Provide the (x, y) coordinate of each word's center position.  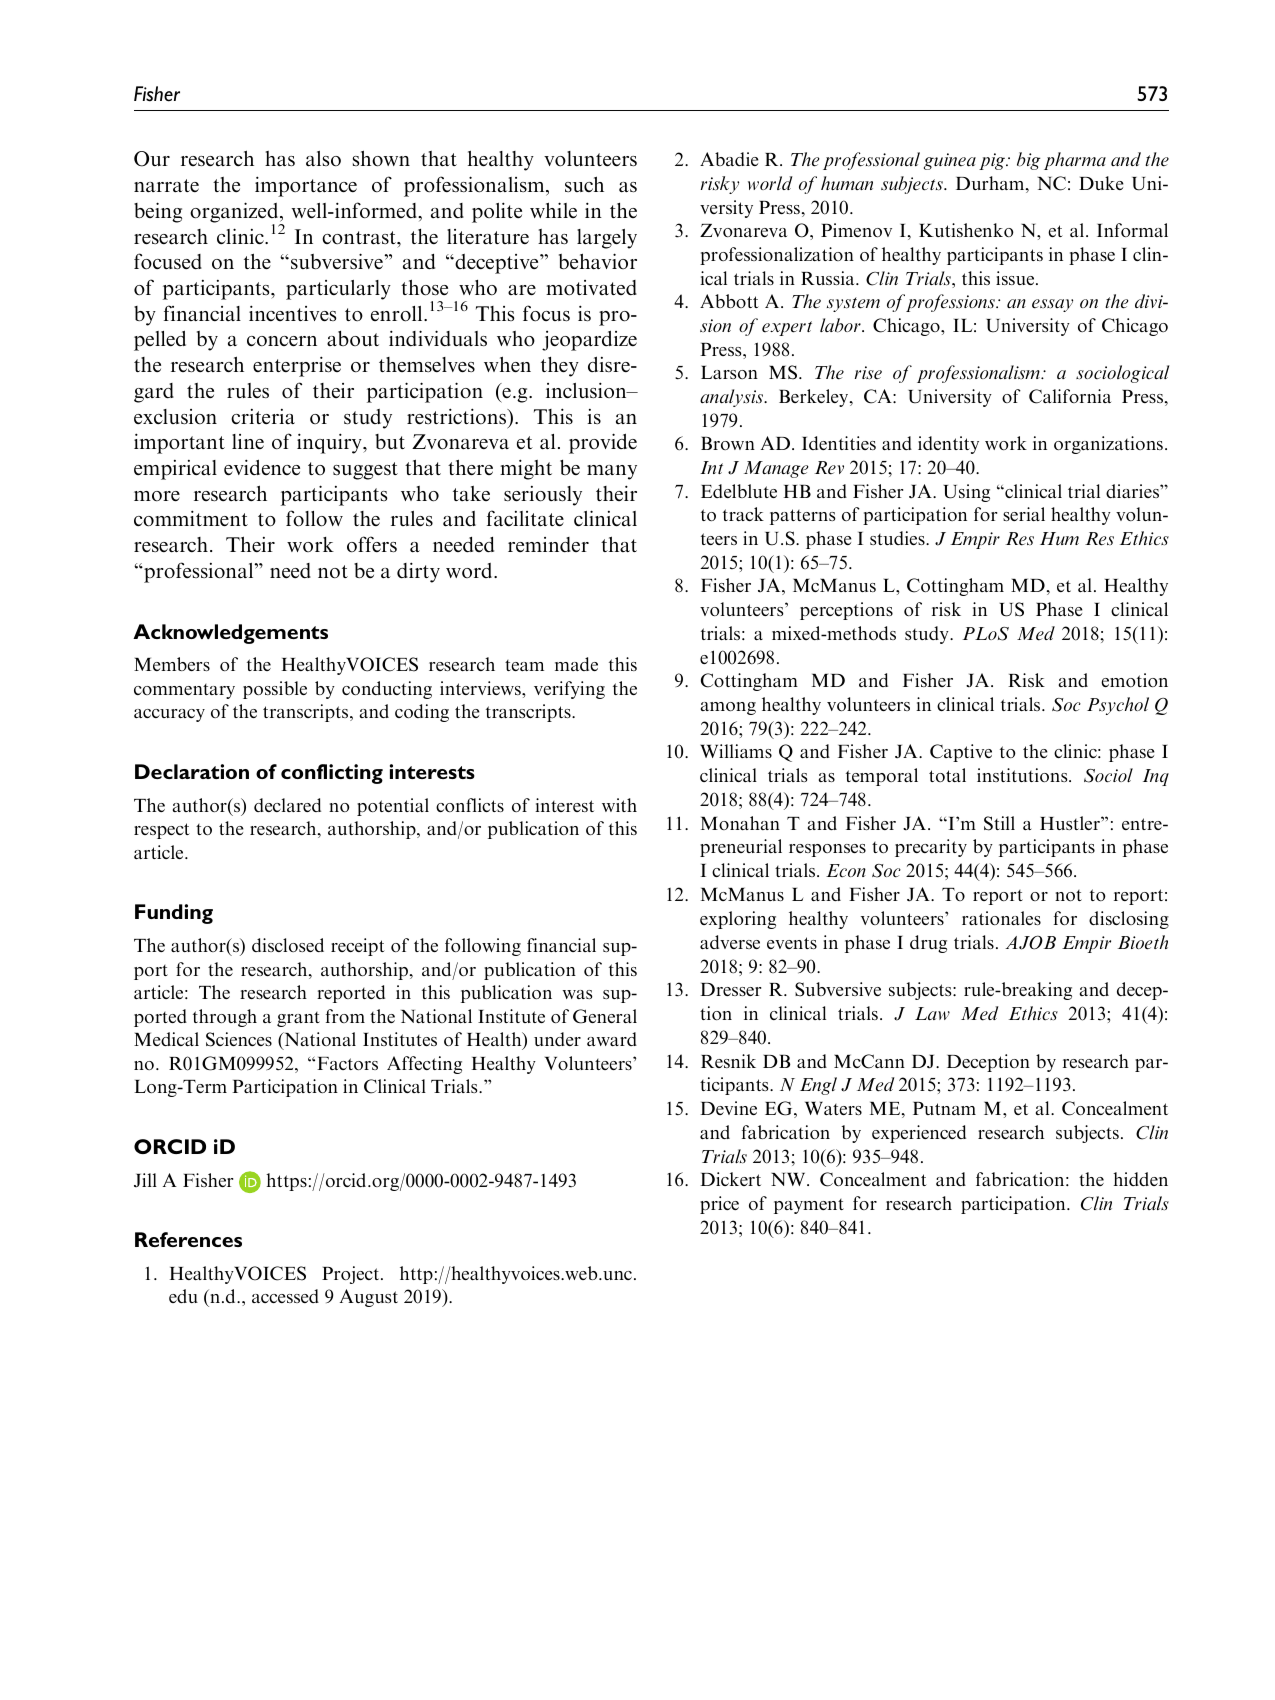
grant (298, 1019)
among (728, 708)
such (584, 184)
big (1028, 161)
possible (275, 690)
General (605, 1016)
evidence (262, 467)
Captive (961, 753)
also (323, 159)
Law (932, 1013)
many (612, 472)
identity (948, 445)
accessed (285, 1296)
